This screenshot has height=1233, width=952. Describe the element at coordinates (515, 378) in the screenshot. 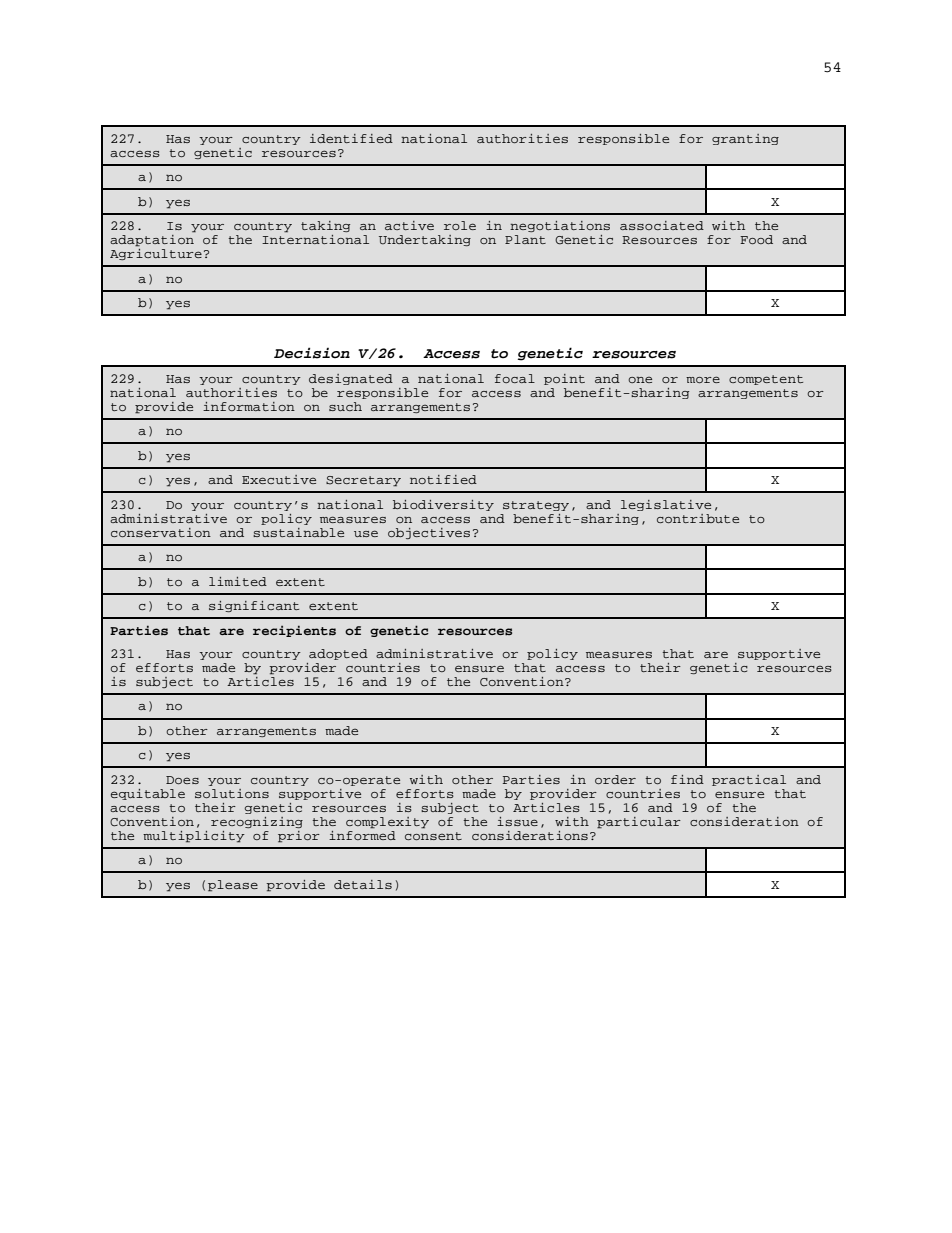

I see `focal` at that location.
